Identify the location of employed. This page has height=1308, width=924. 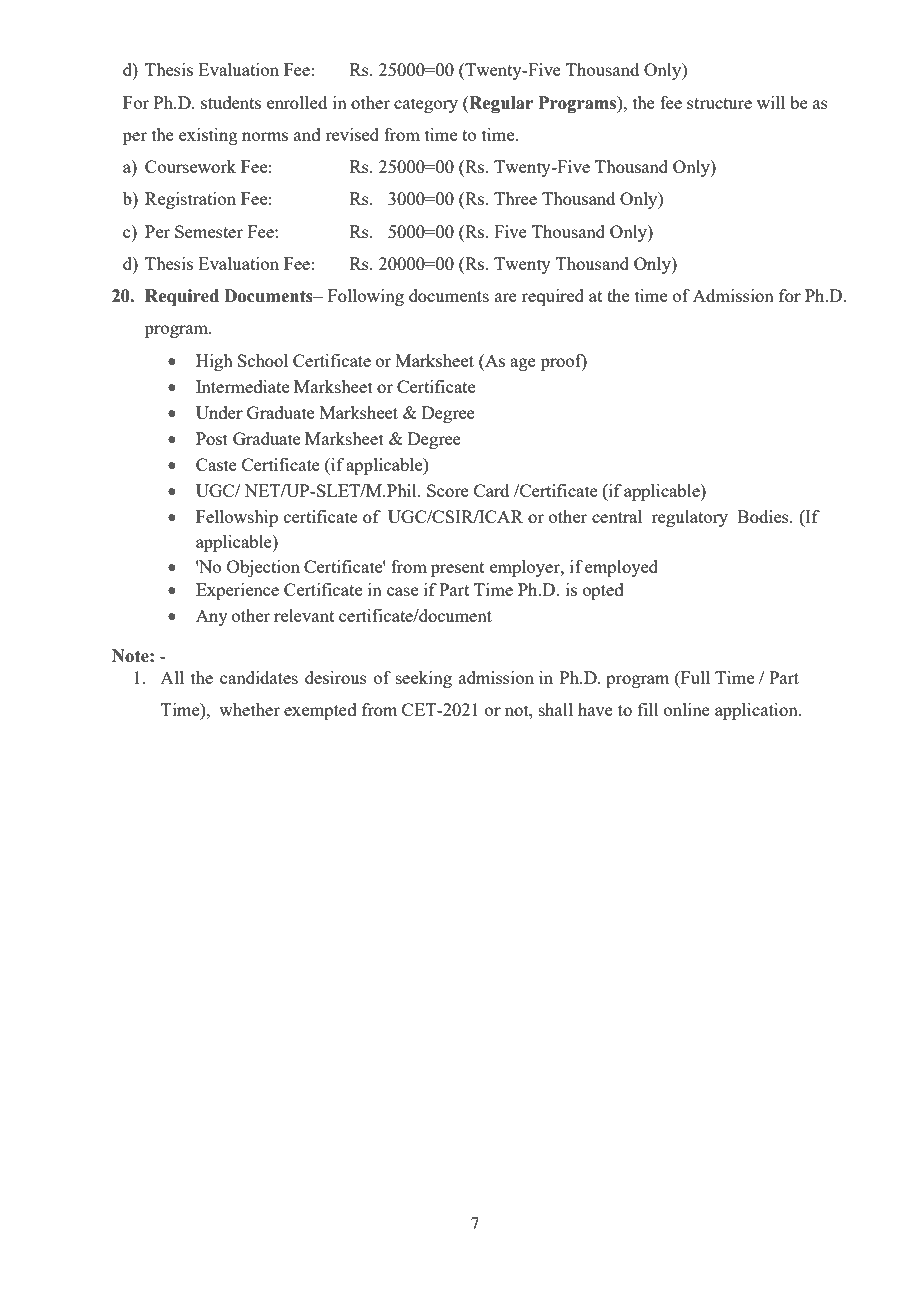
(621, 568).
